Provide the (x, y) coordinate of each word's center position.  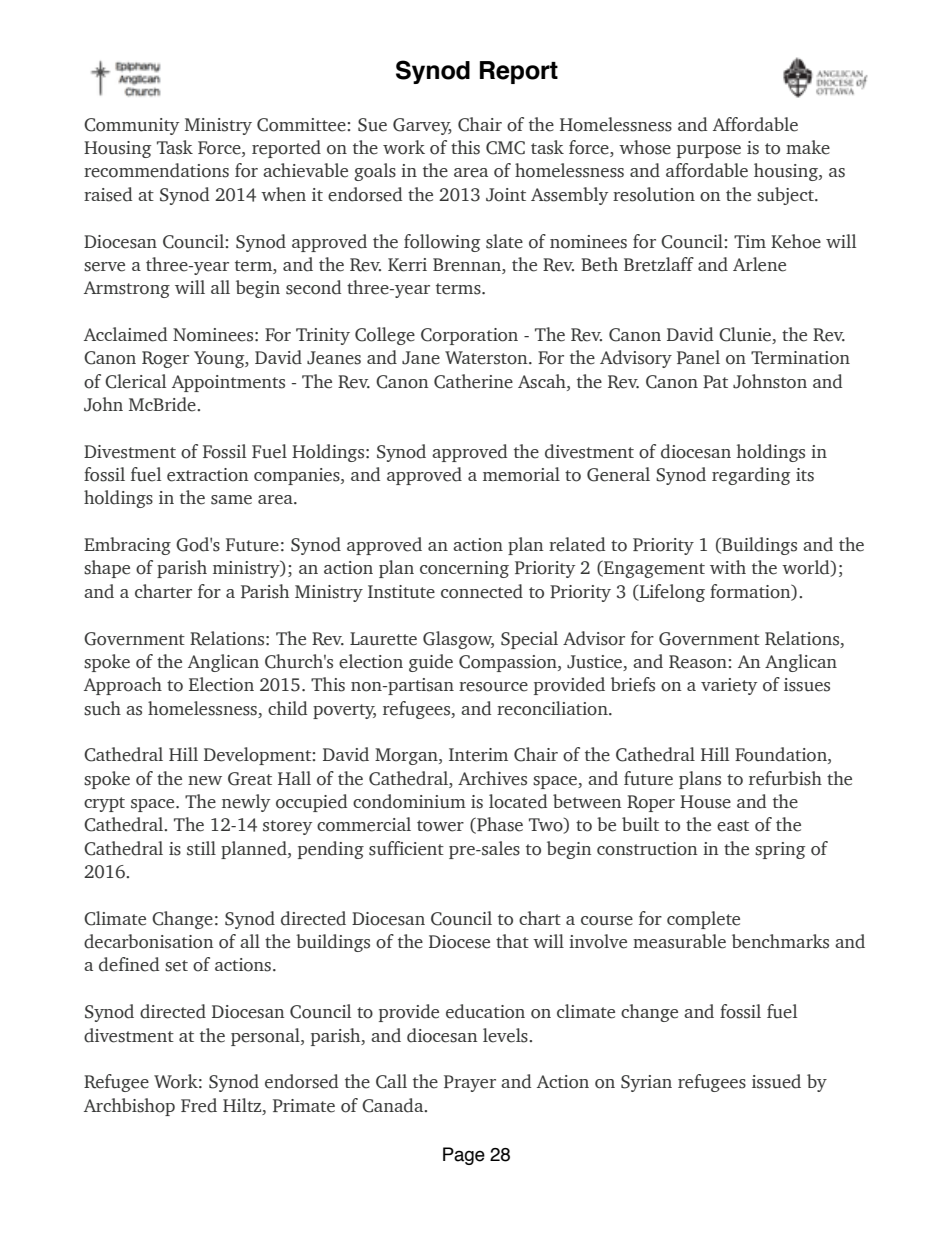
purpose (709, 151)
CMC (505, 148)
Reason (698, 662)
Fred (199, 1105)
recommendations (156, 170)
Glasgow (458, 640)
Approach (123, 686)
